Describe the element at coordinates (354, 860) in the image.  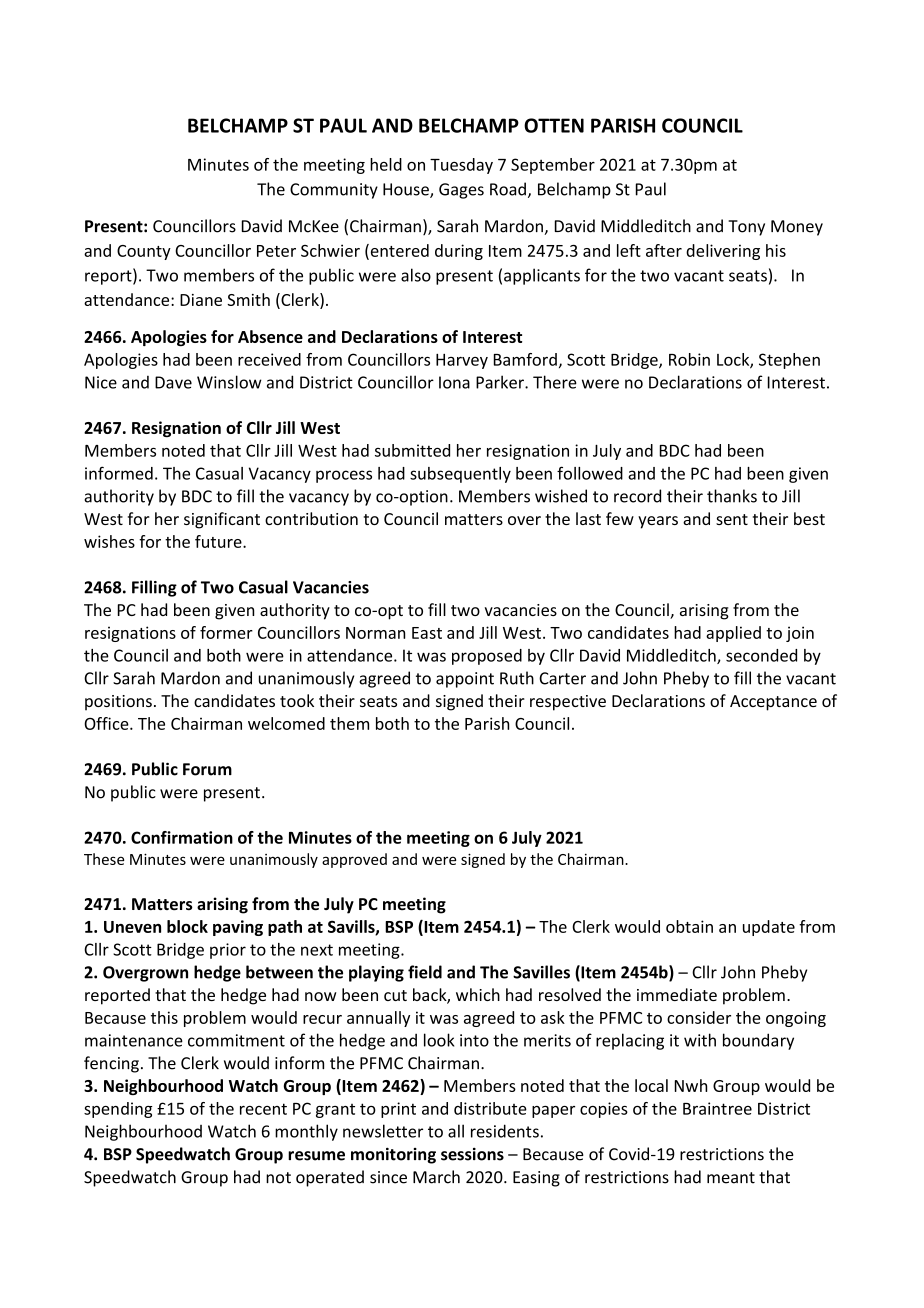
I see `approved` at that location.
